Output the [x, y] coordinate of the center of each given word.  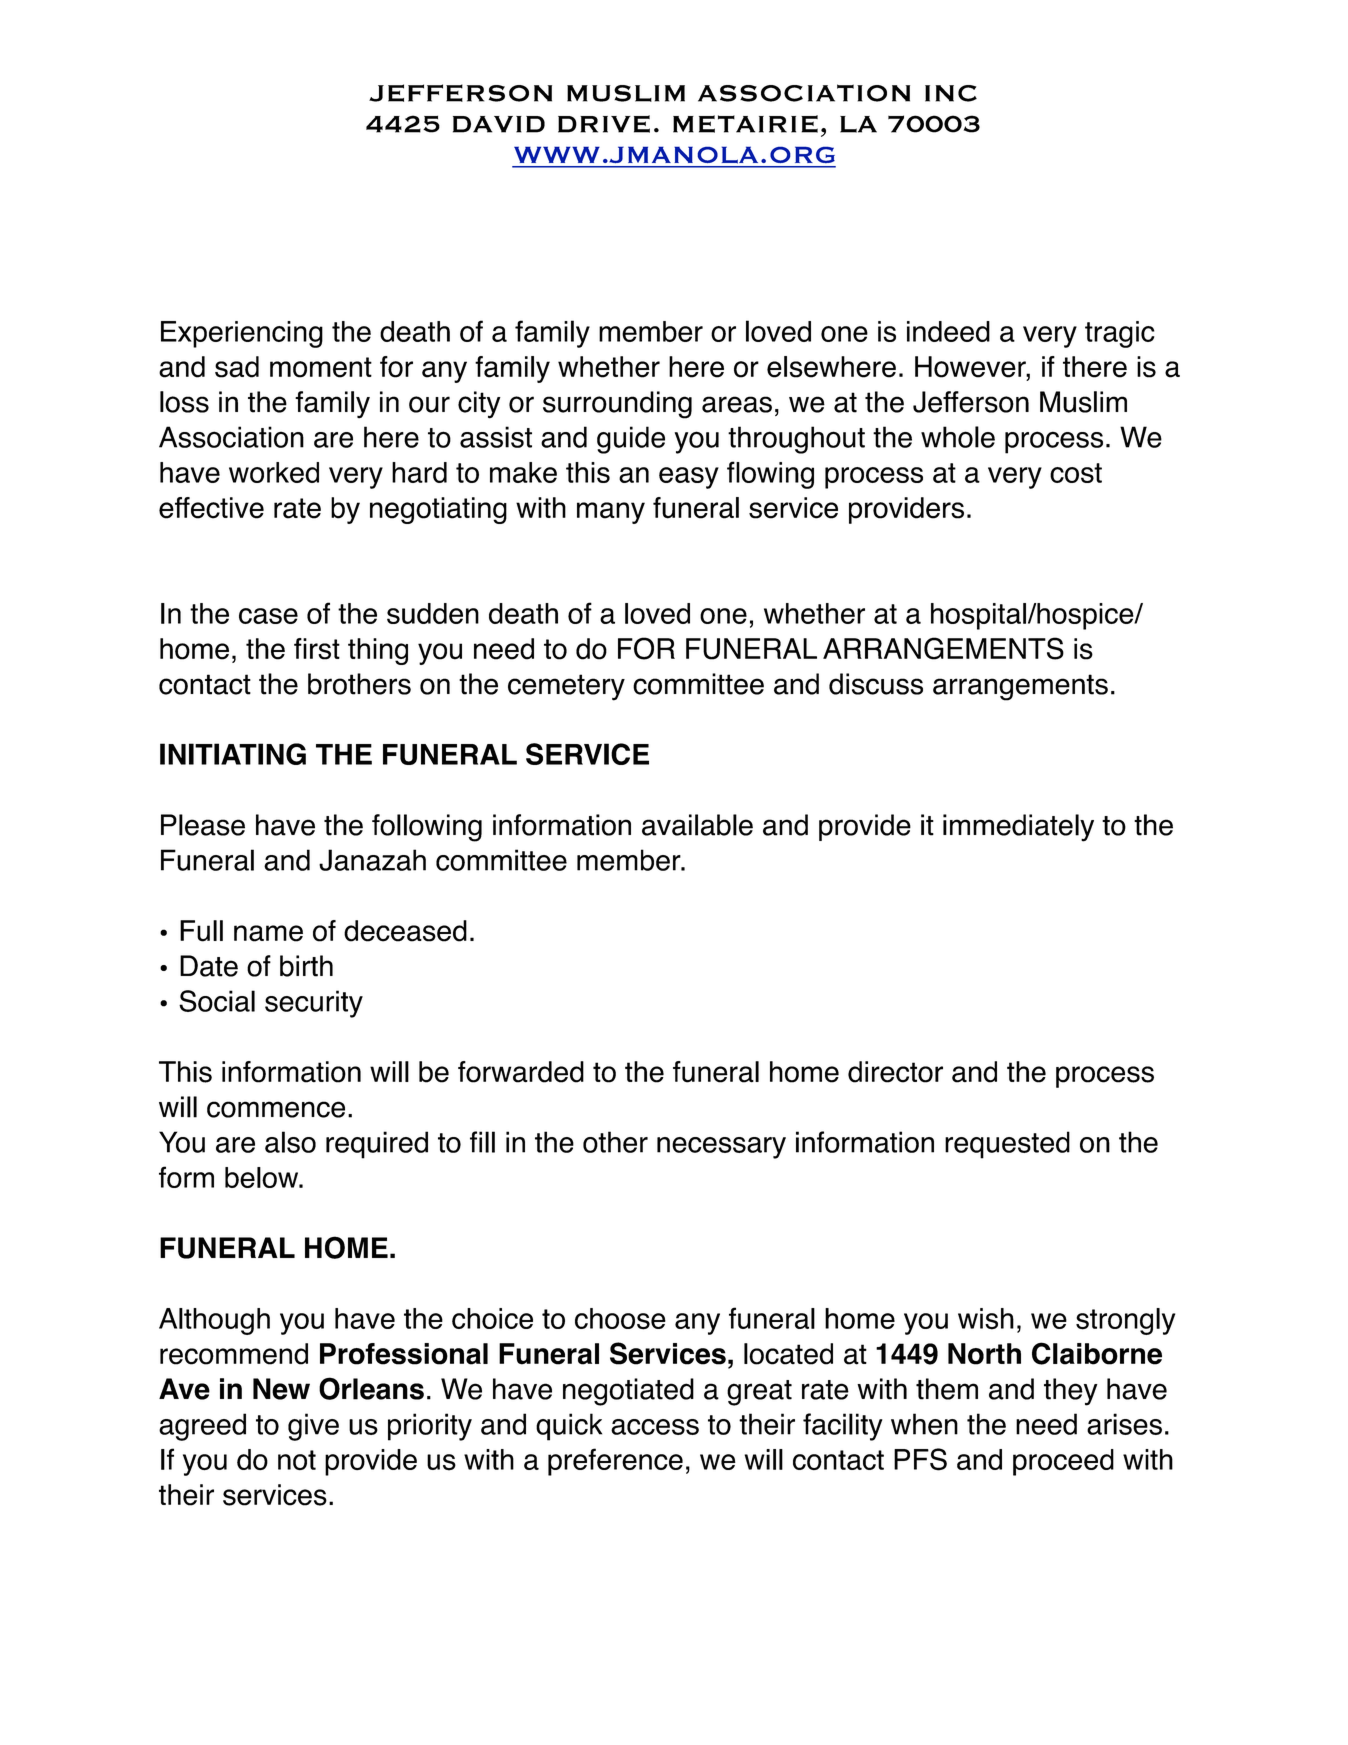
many [611, 513]
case [268, 616]
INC [951, 93]
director [895, 1072]
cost [1076, 473]
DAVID [499, 124]
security [314, 1004]
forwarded [521, 1072]
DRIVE [604, 124]
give [313, 1427]
